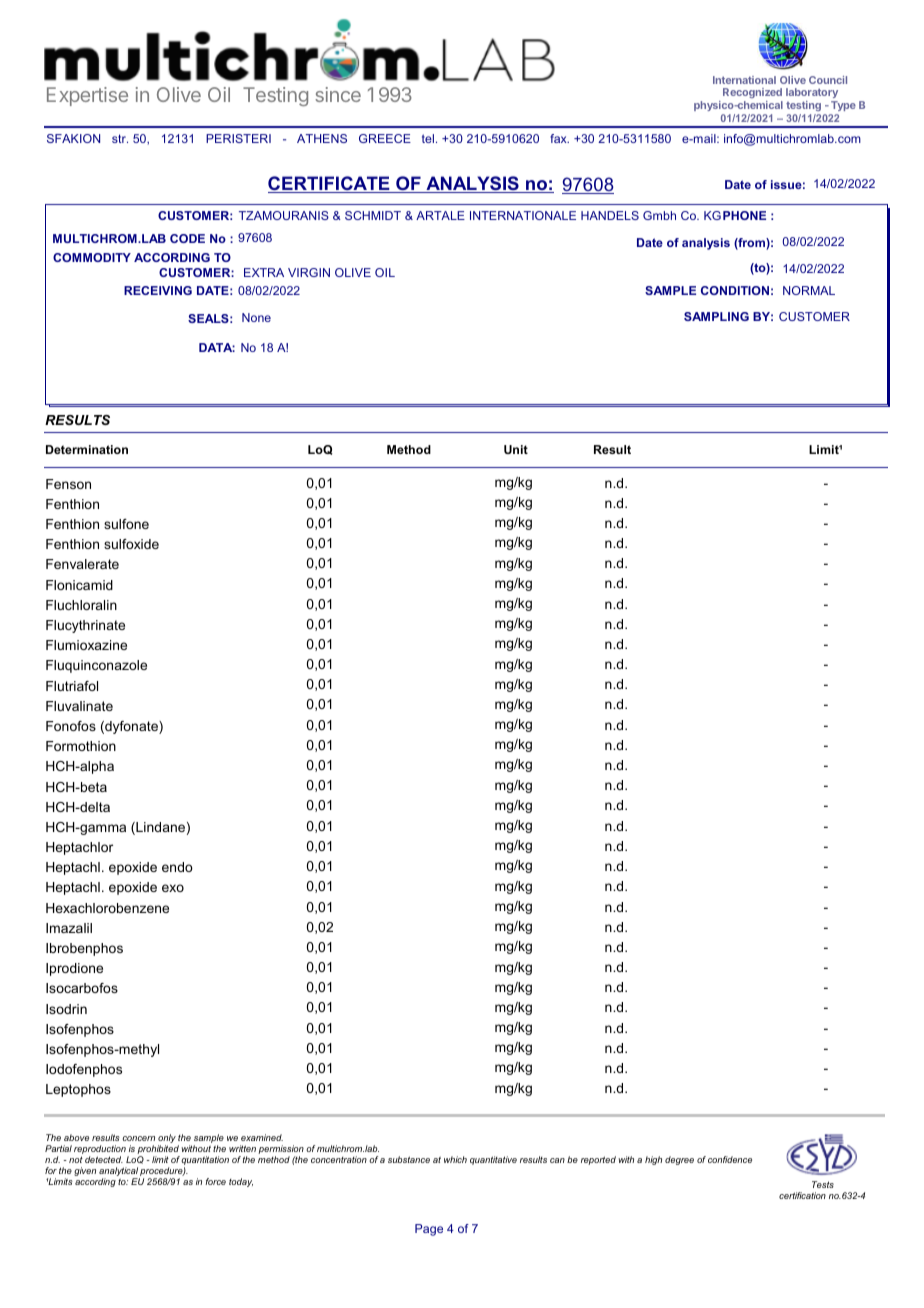 The height and width of the screenshot is (1308, 924). Describe the element at coordinates (119, 1173) in the screenshot. I see `analytical` at that location.
